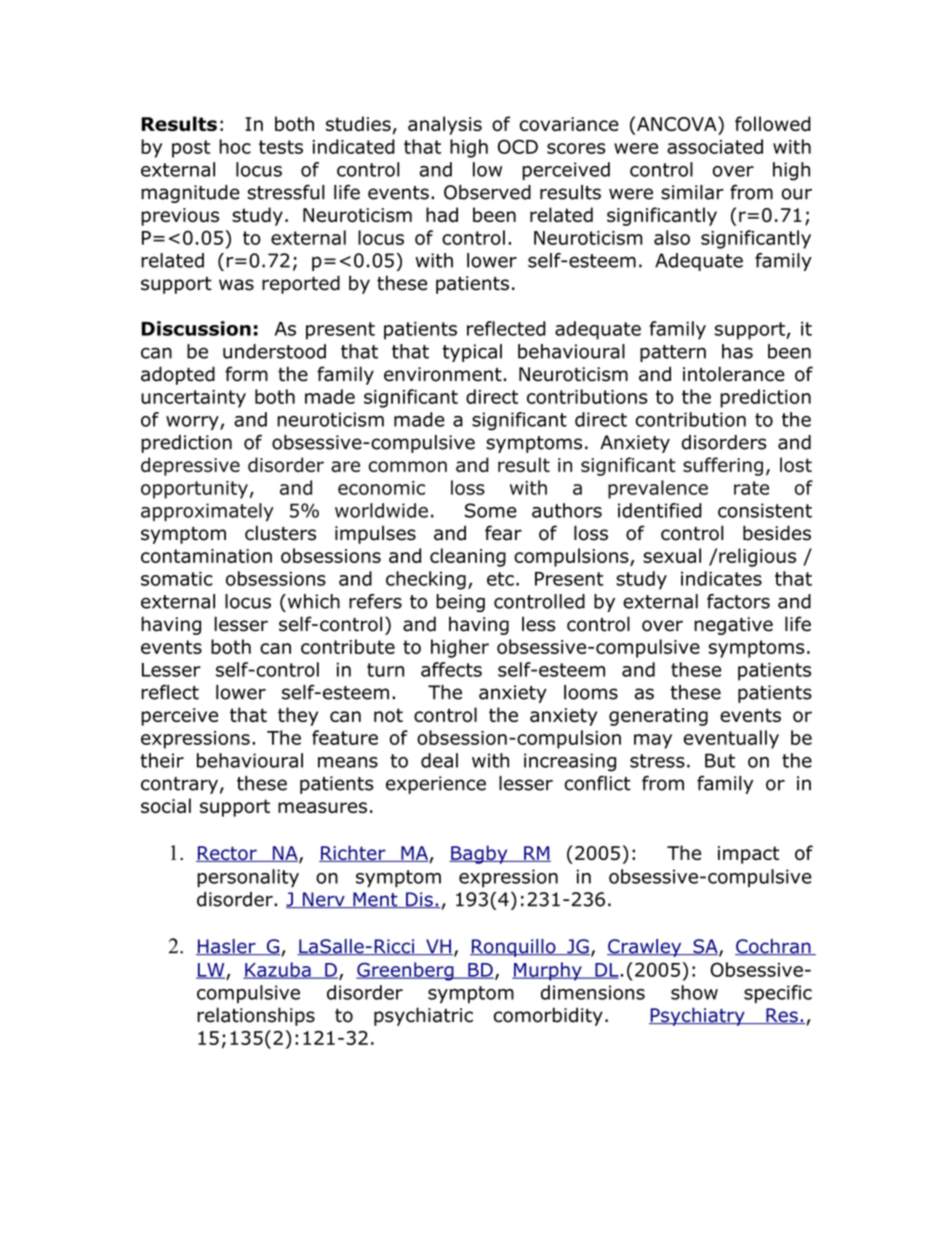 This screenshot has width=952, height=1233. What do you see at coordinates (721, 578) in the screenshot?
I see `indicates` at bounding box center [721, 578].
